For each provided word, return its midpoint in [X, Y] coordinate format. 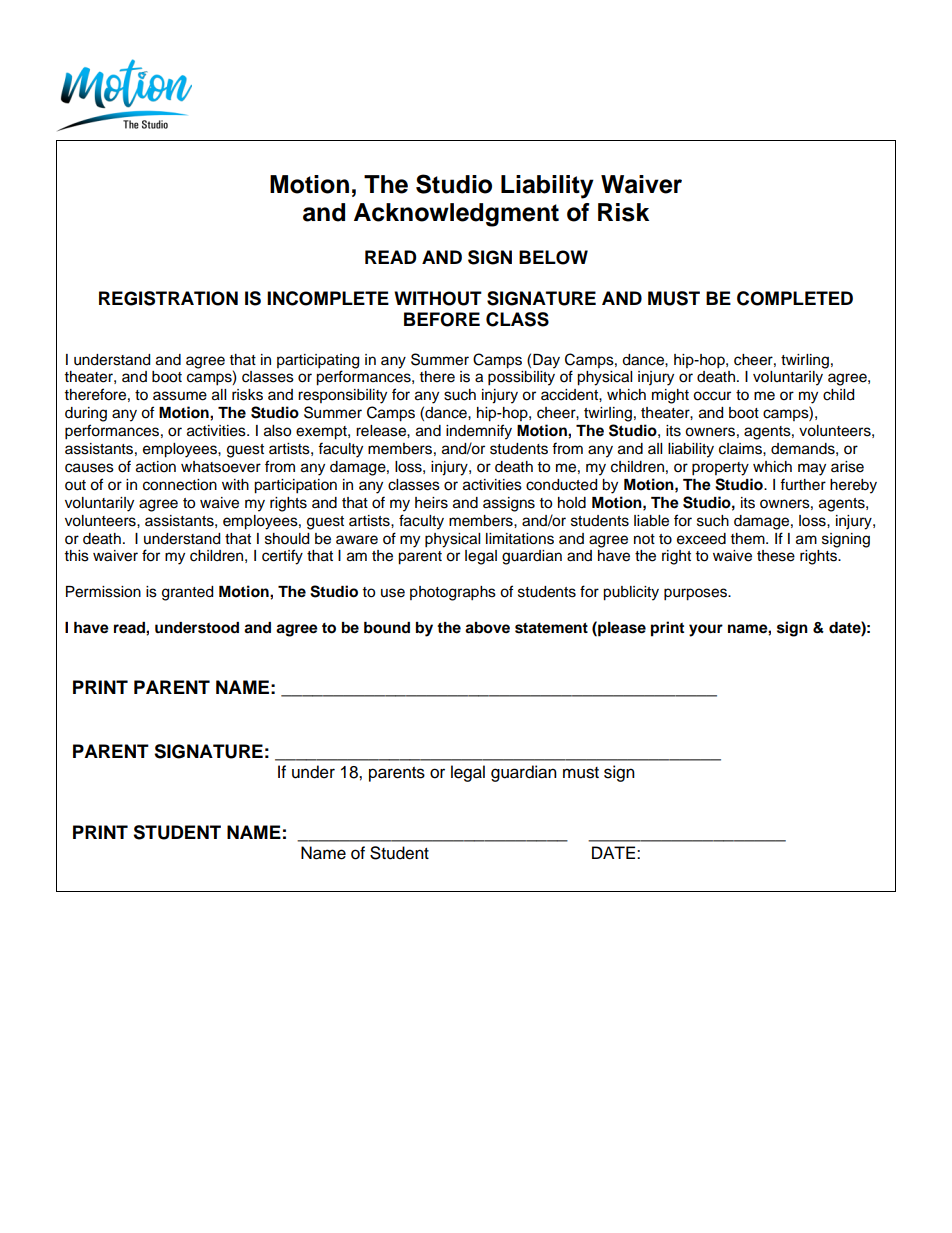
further [803, 484]
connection [180, 485]
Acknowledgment [456, 215]
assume [180, 396]
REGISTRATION [168, 298]
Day [546, 361]
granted [187, 593]
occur [712, 396]
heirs [431, 503]
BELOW [553, 257]
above [487, 628]
